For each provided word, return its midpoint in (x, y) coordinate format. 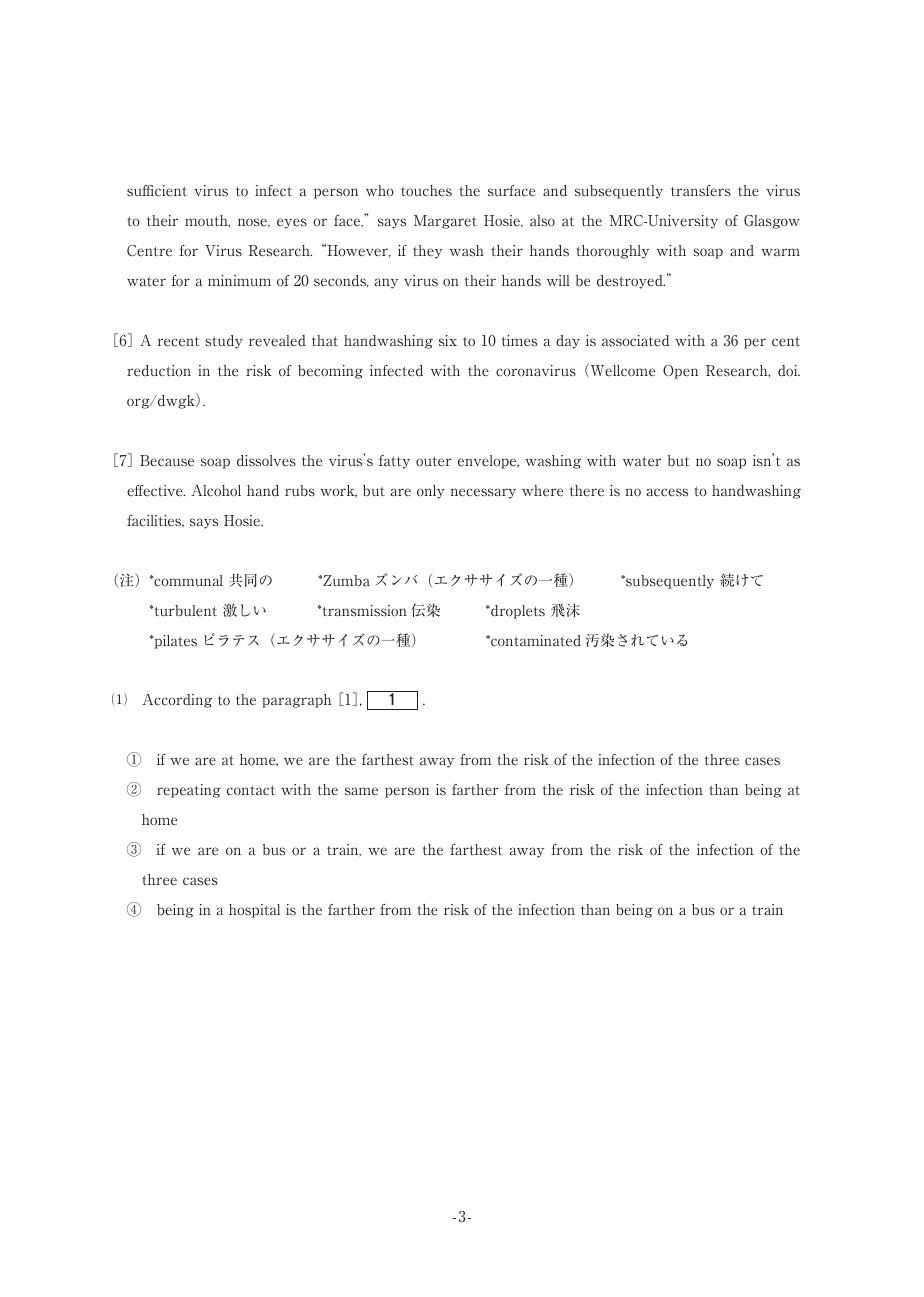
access (667, 492)
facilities (155, 521)
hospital (254, 911)
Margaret (445, 222)
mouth (207, 221)
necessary (483, 493)
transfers (701, 191)
